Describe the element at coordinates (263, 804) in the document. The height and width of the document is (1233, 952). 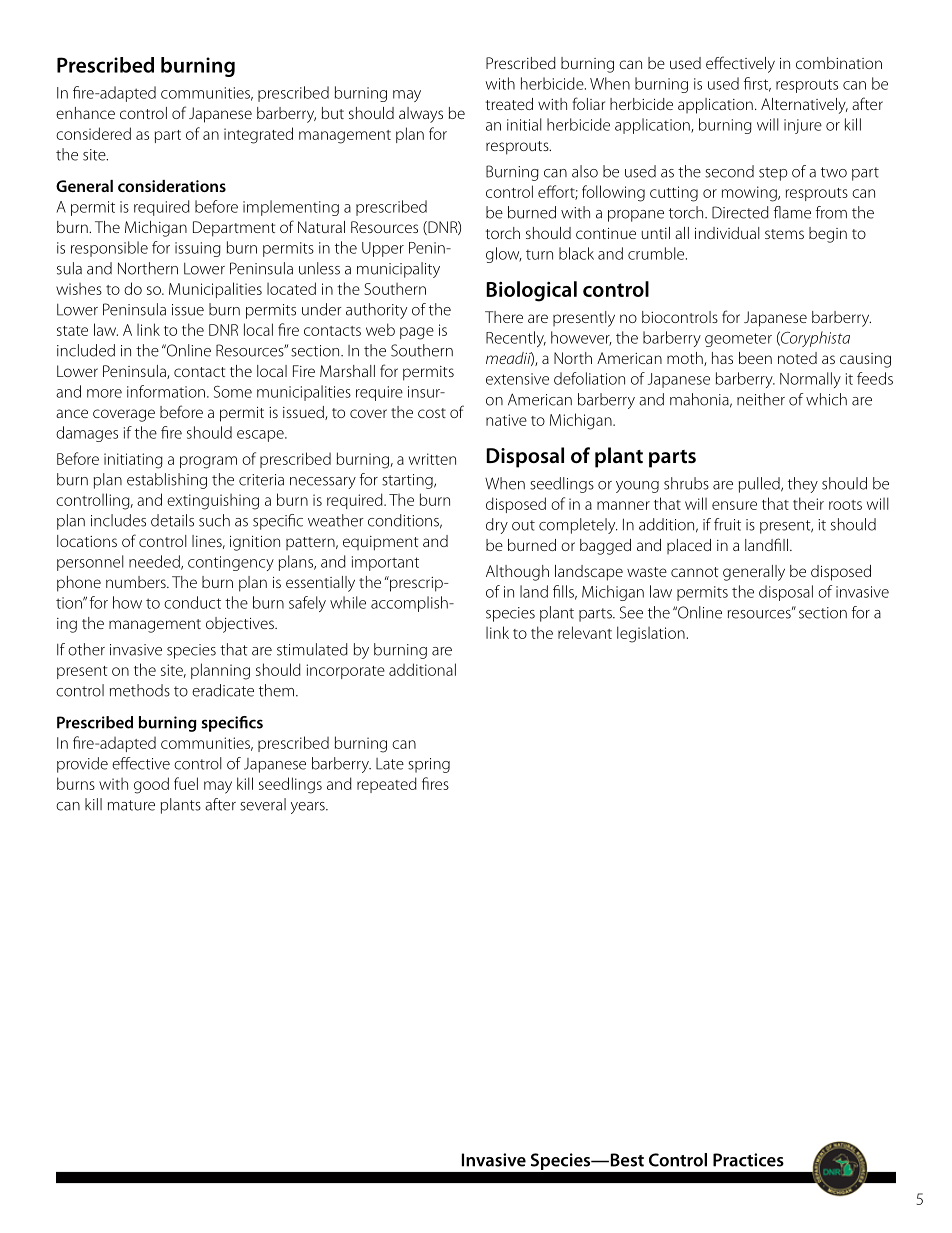
I see `several` at that location.
